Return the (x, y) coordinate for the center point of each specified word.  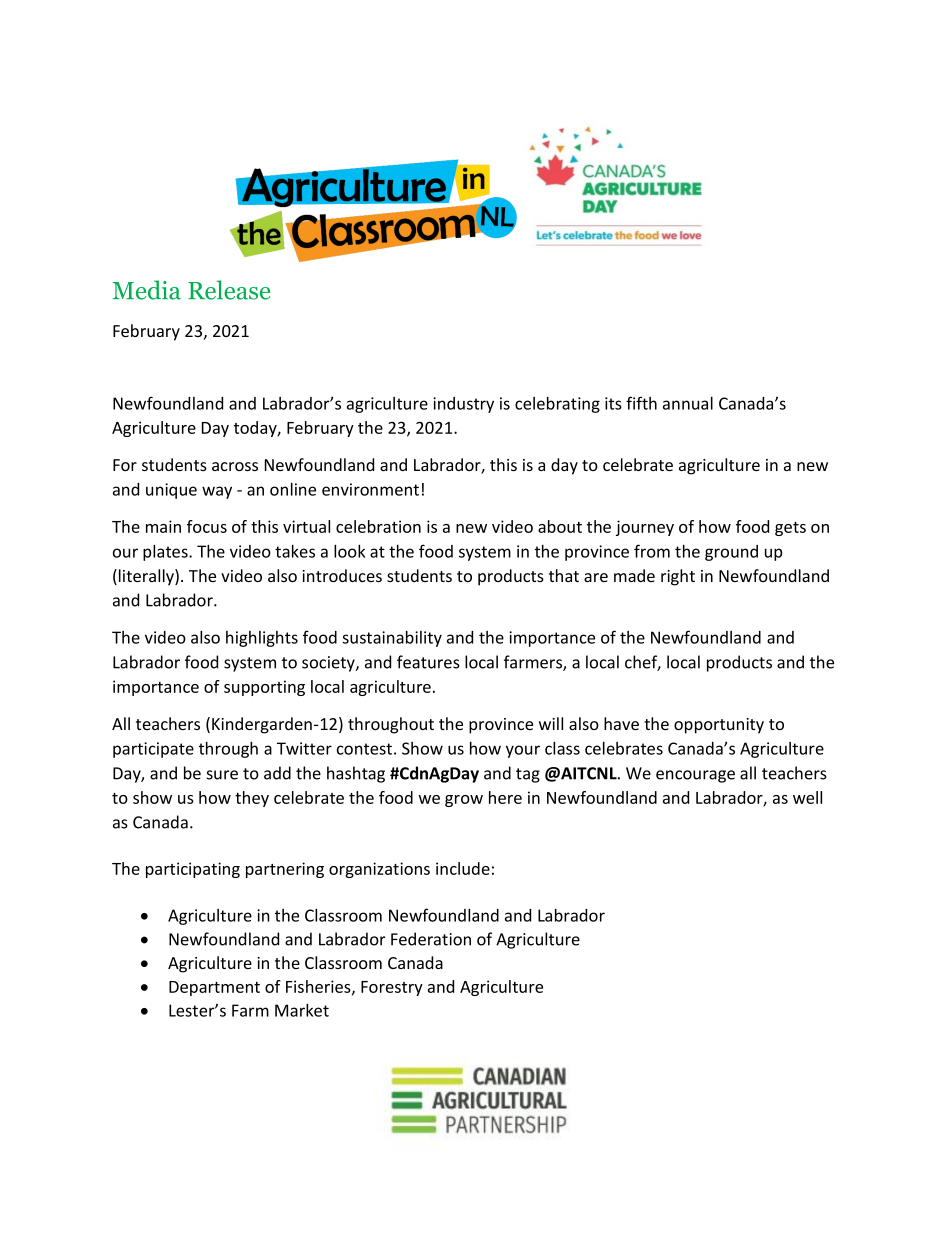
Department (214, 988)
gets (790, 529)
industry (463, 405)
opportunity (719, 726)
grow (464, 801)
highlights (262, 639)
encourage (695, 776)
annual (688, 403)
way (217, 492)
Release (229, 290)
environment (370, 489)
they (252, 799)
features (428, 662)
